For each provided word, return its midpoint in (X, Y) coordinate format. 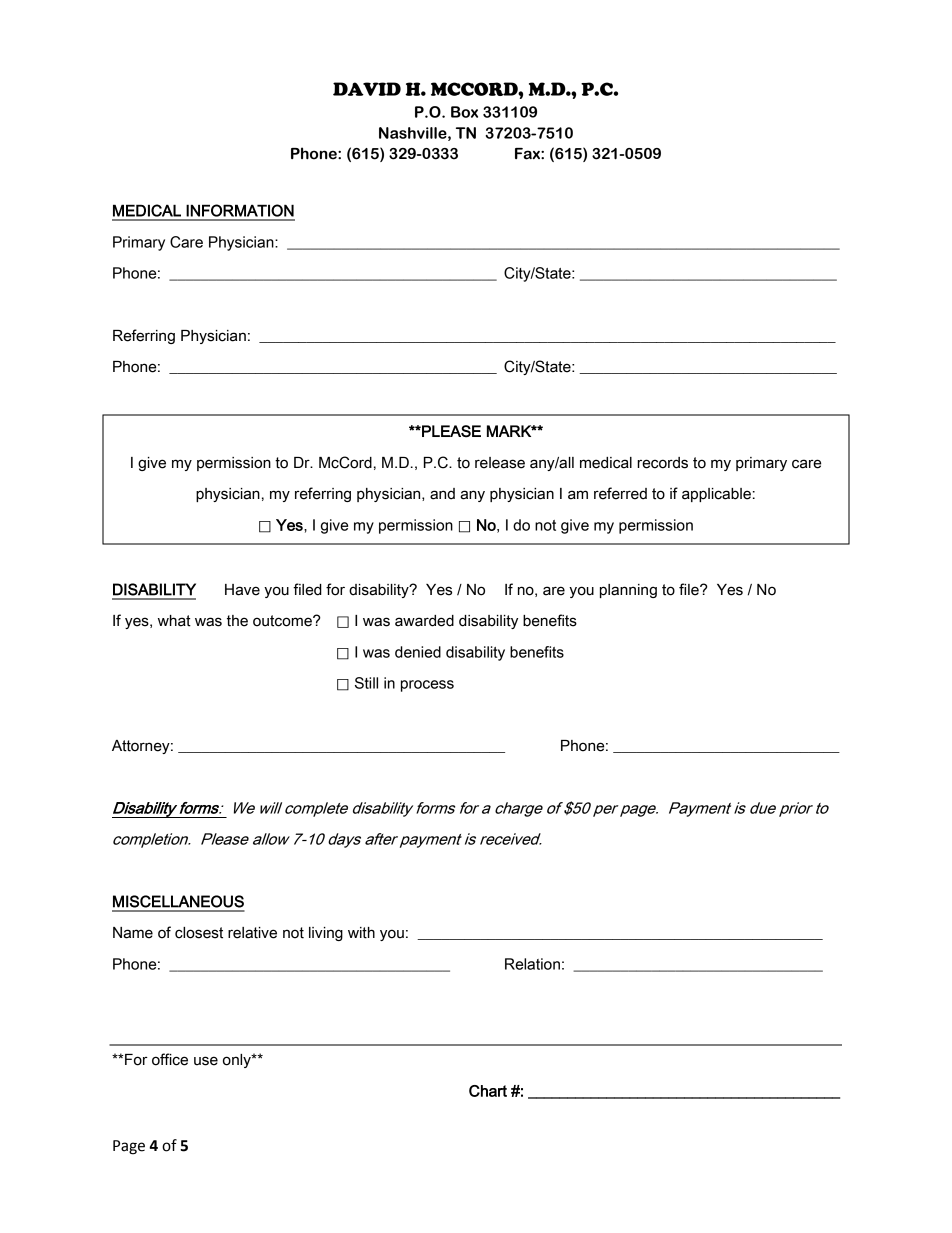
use (206, 1061)
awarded (424, 621)
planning (628, 591)
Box (464, 112)
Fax (528, 154)
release (500, 463)
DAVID (367, 89)
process (427, 686)
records (662, 463)
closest (199, 933)
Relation (532, 964)
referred (620, 493)
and (442, 494)
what (174, 621)
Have (242, 590)
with (361, 933)
